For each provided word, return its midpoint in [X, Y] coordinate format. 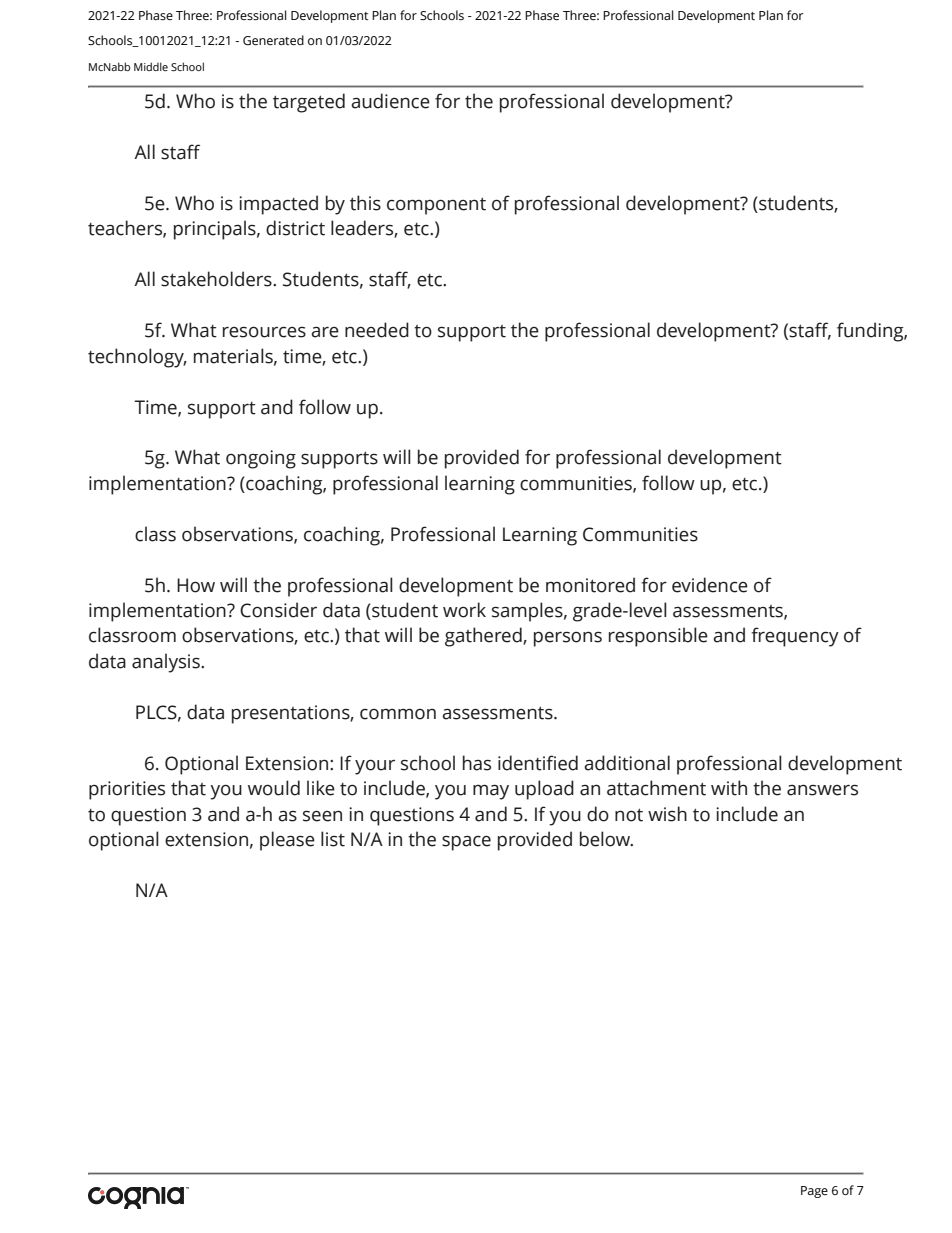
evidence [710, 585]
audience [390, 101]
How [196, 585]
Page [814, 1192]
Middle [151, 66]
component [436, 206]
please [287, 841]
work [464, 610]
